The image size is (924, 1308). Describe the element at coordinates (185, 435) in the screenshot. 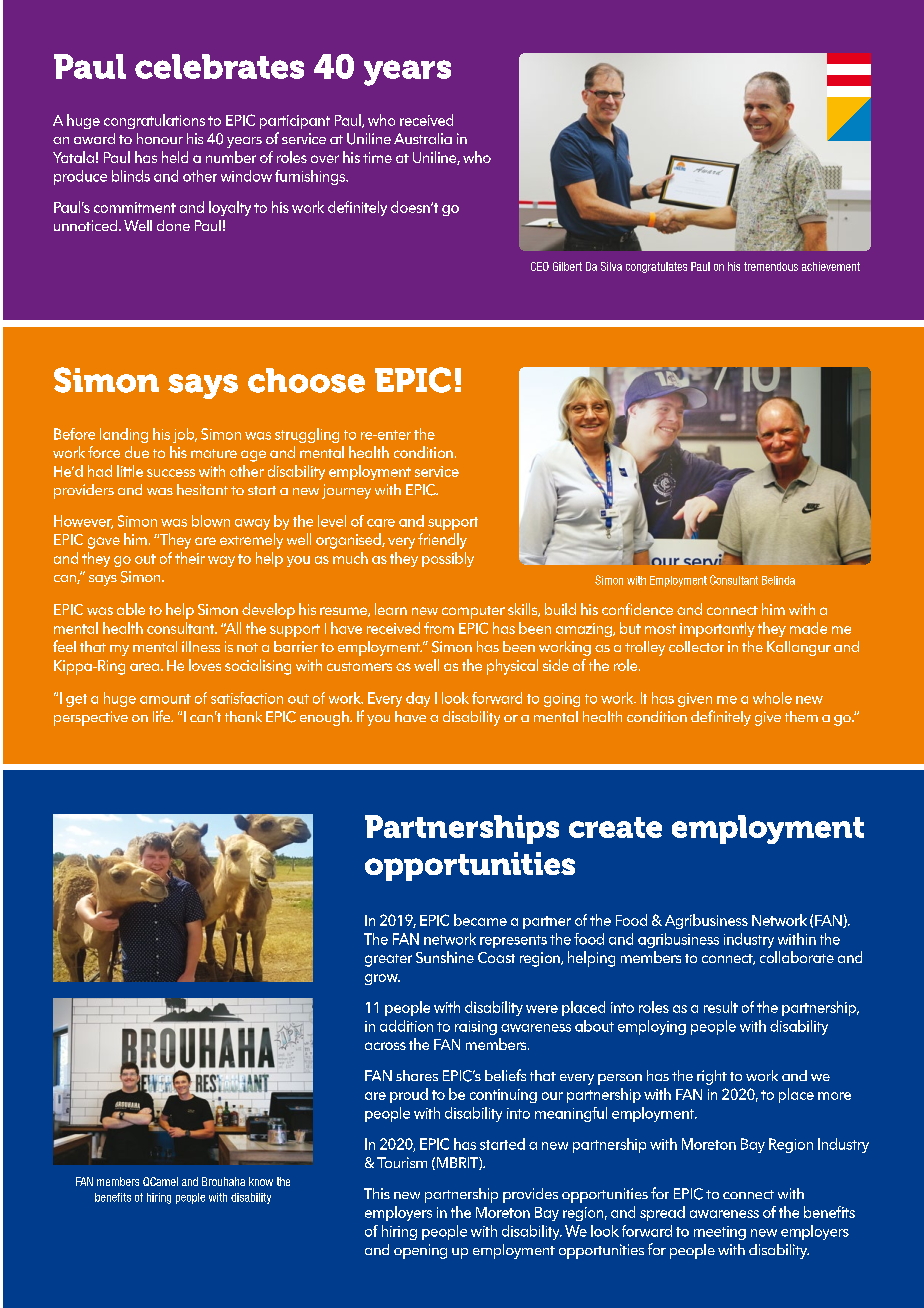

I see `job` at that location.
